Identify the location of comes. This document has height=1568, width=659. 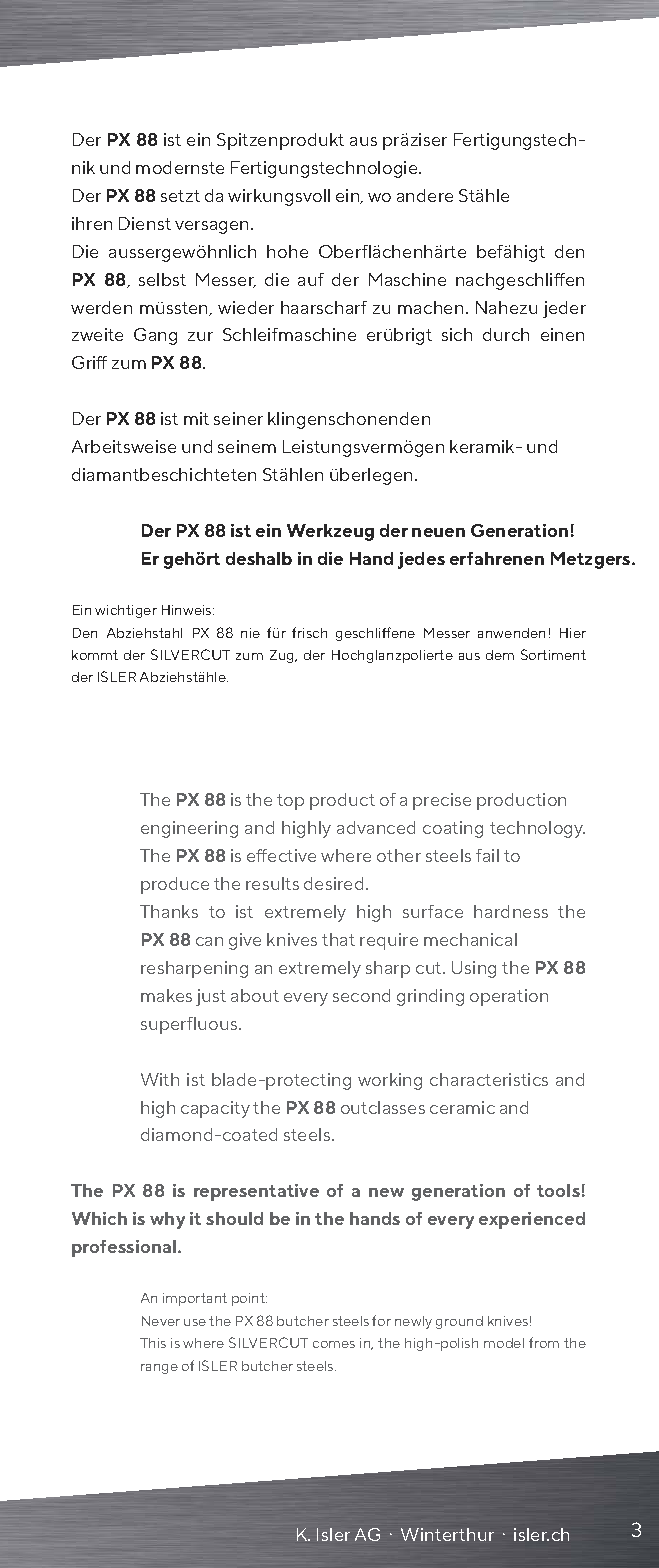
(334, 1344).
